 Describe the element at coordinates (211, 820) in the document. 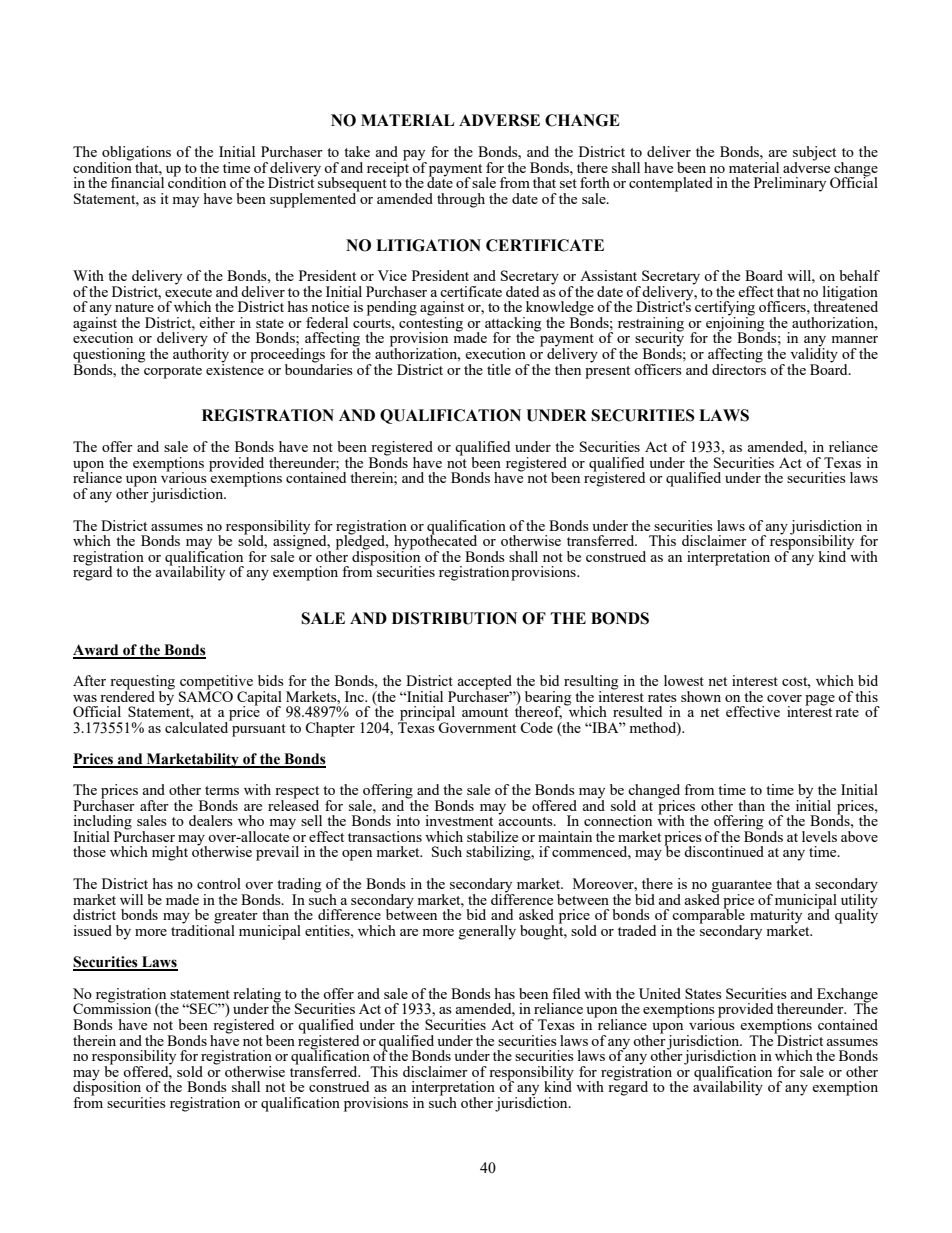

I see `dealers` at that location.
